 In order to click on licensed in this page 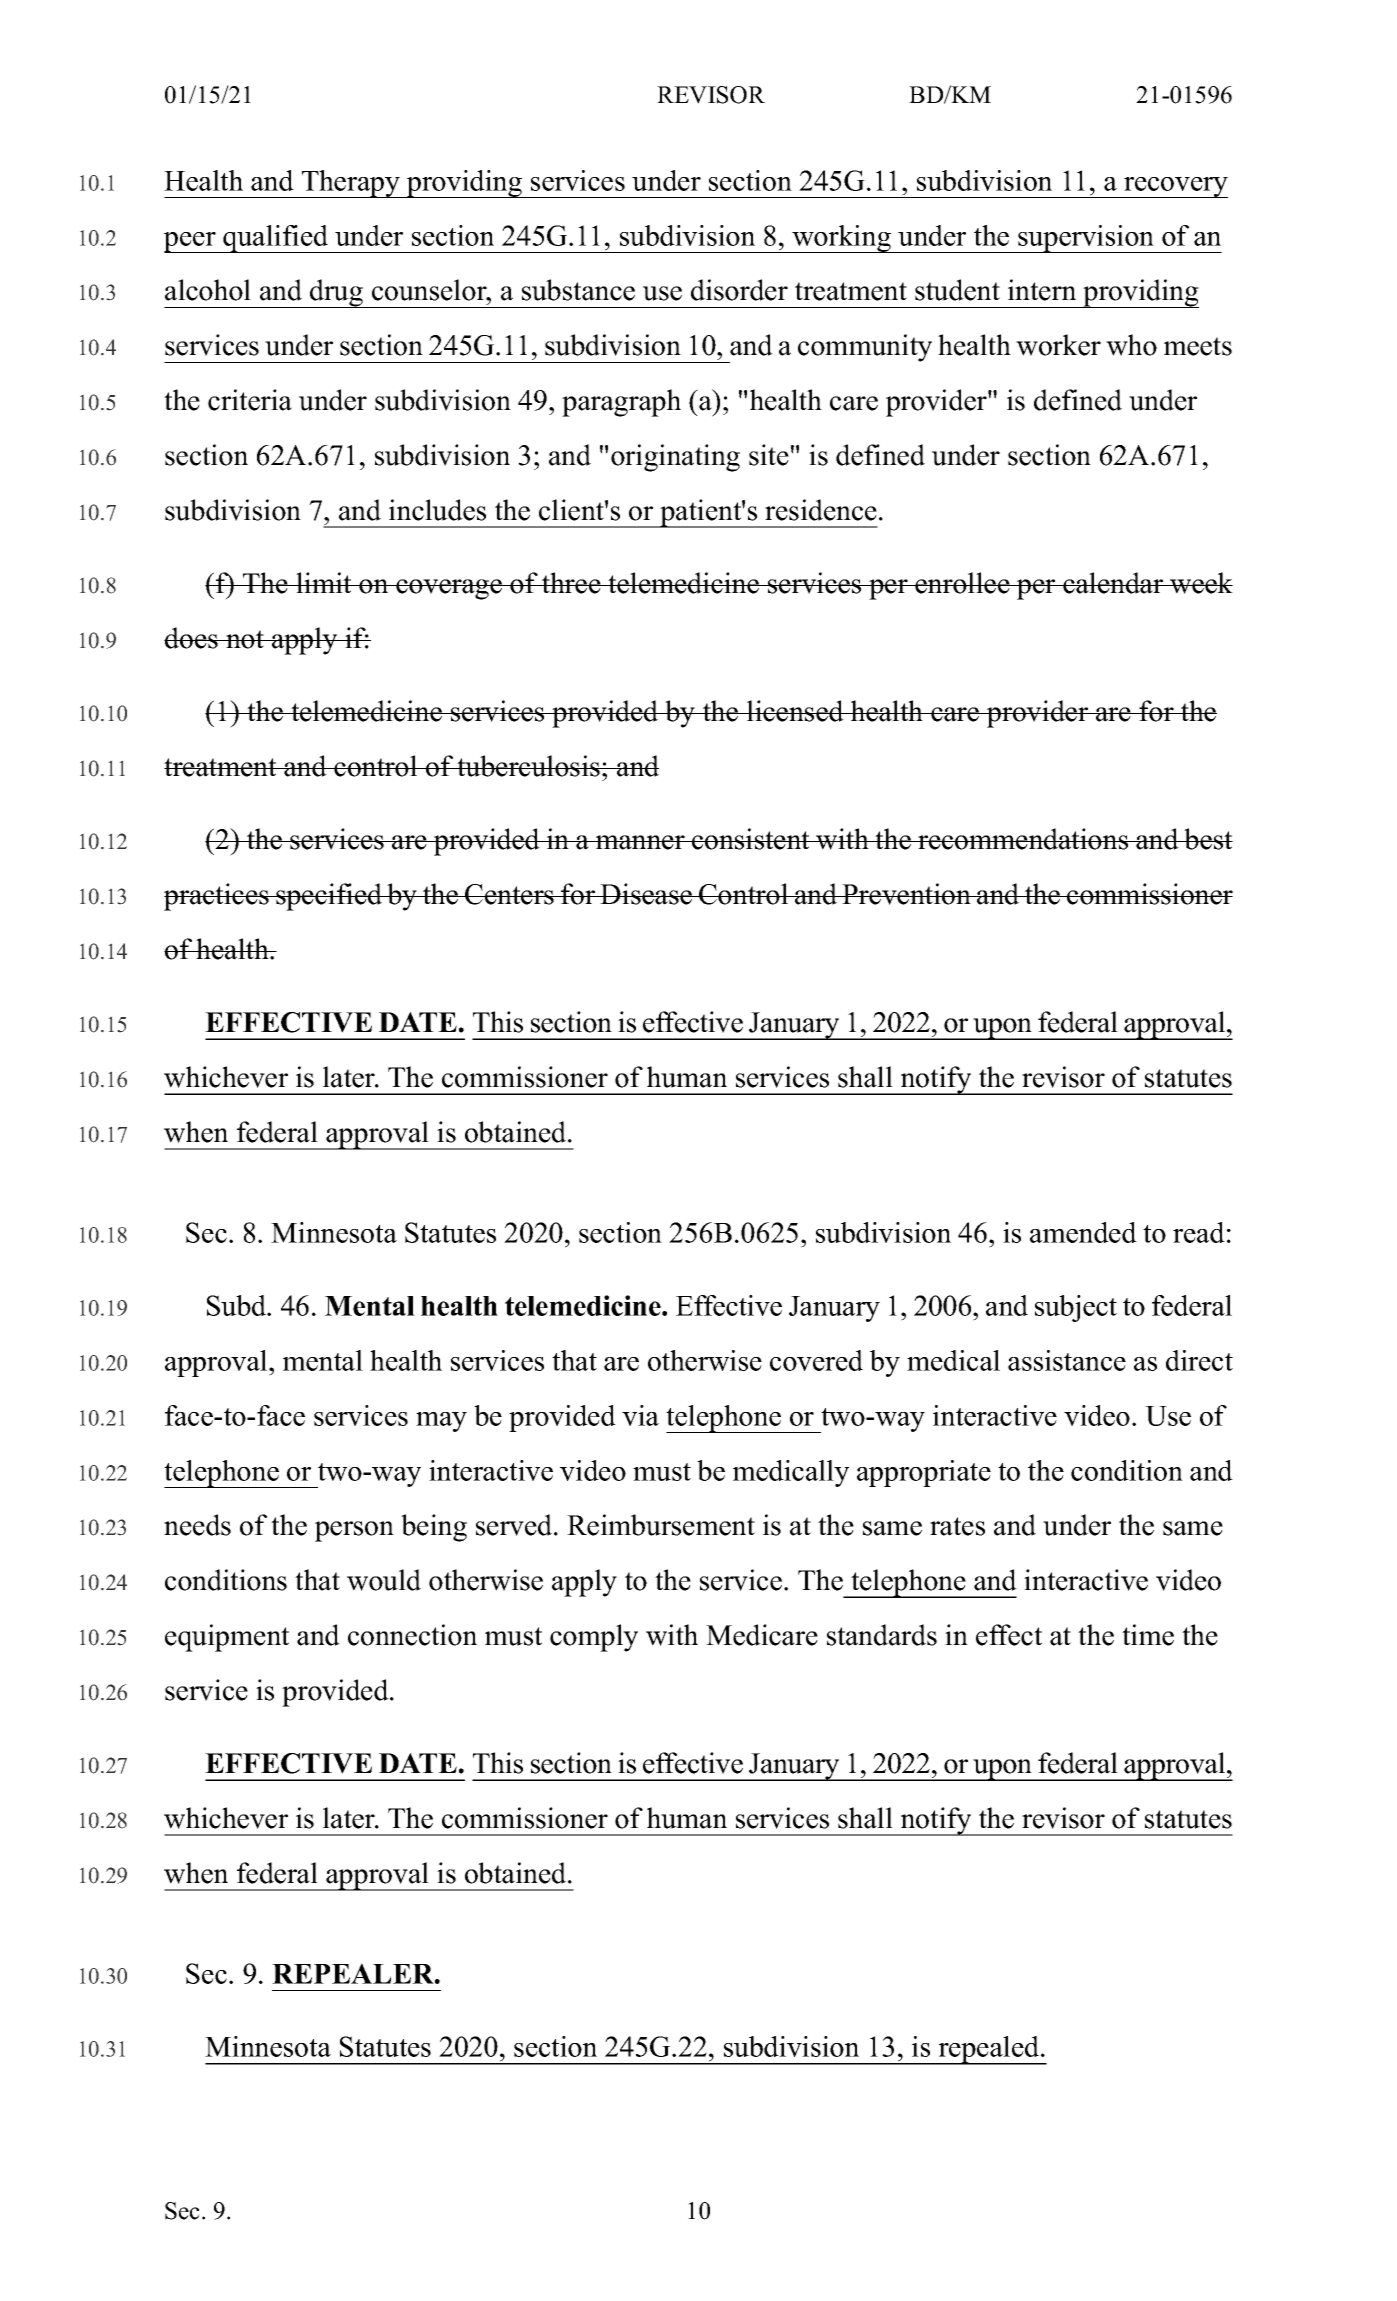, I will do `click(795, 711)`.
